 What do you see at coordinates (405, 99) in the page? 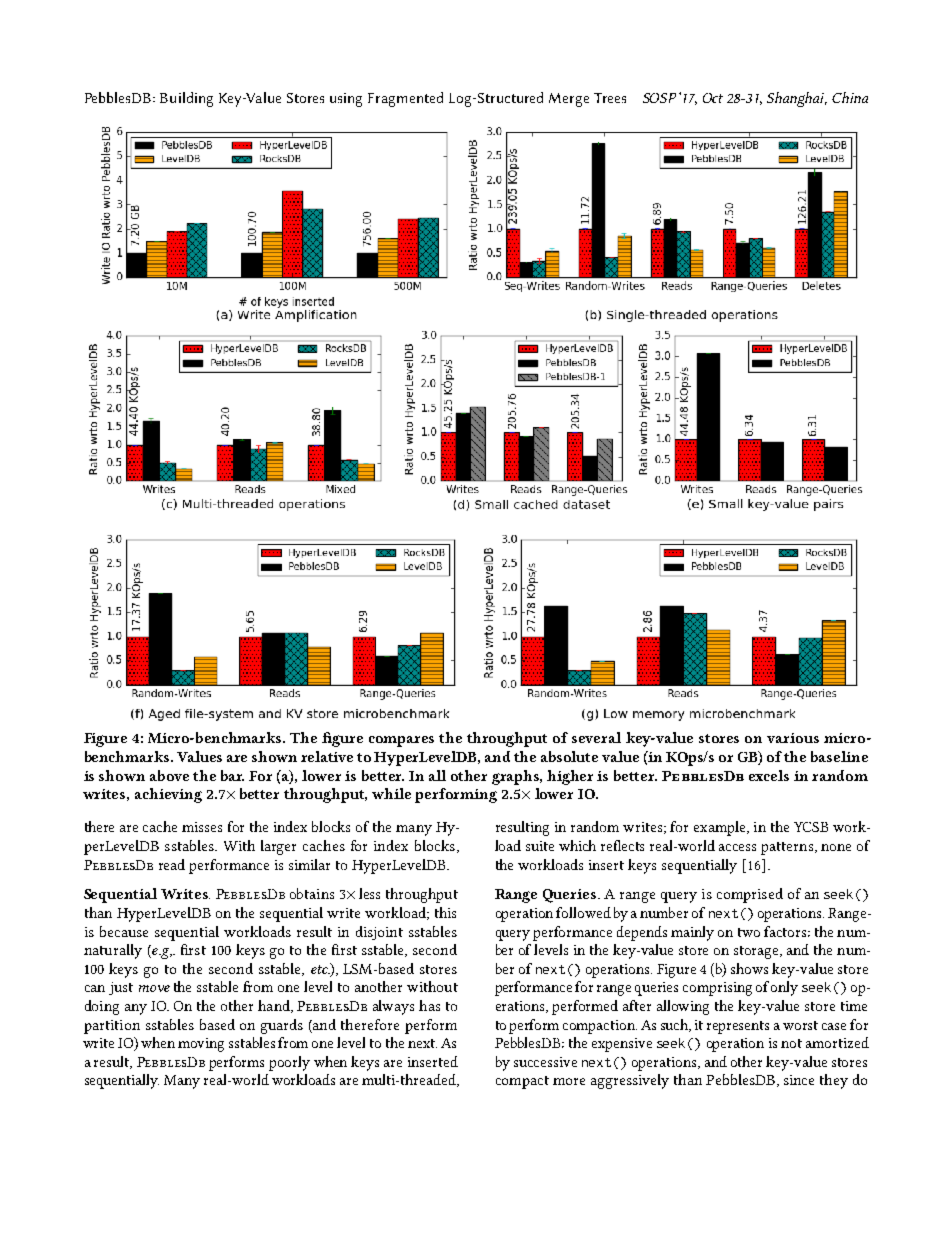
I see `Fragmented` at bounding box center [405, 99].
